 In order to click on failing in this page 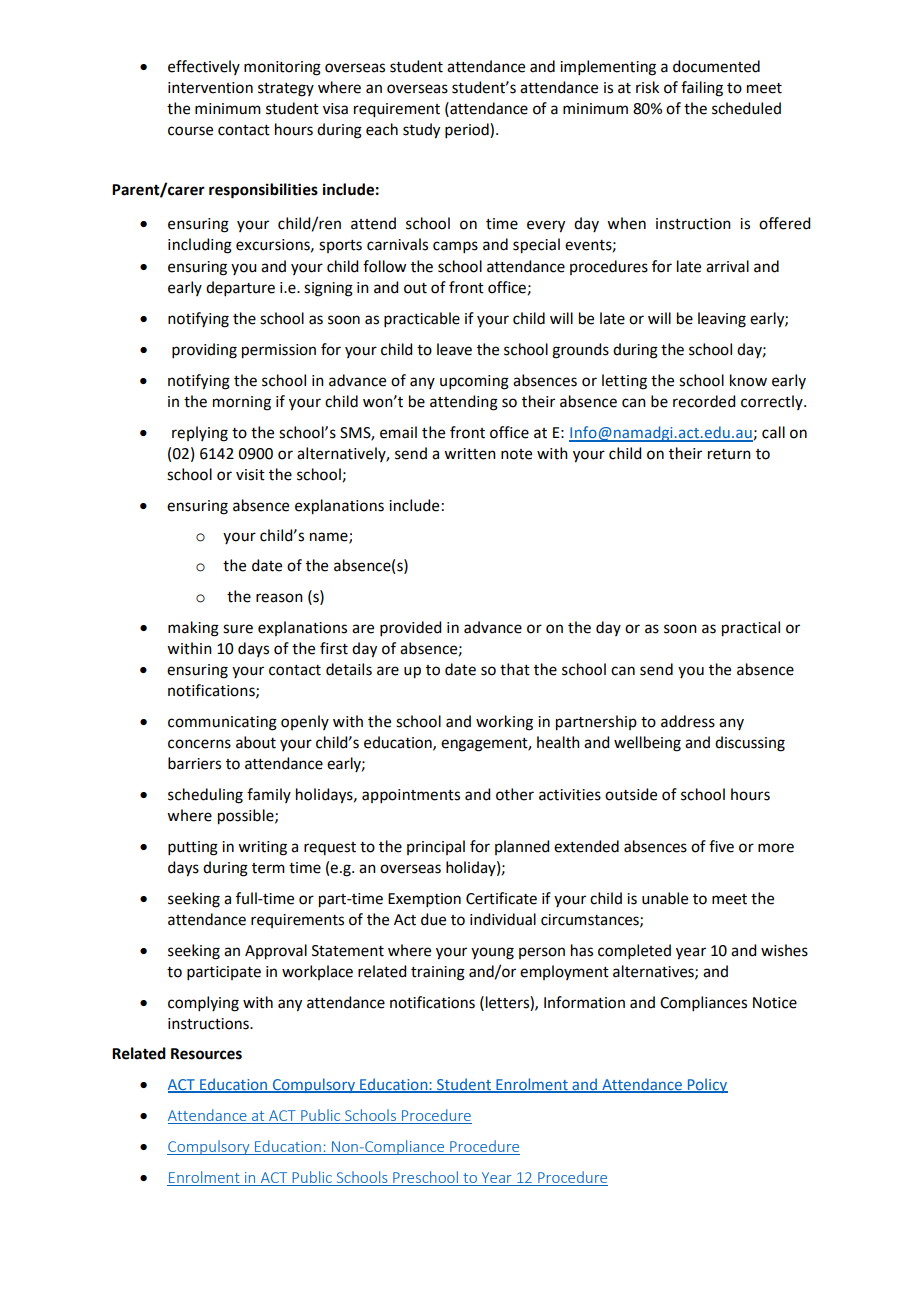, I will do `click(702, 89)`.
